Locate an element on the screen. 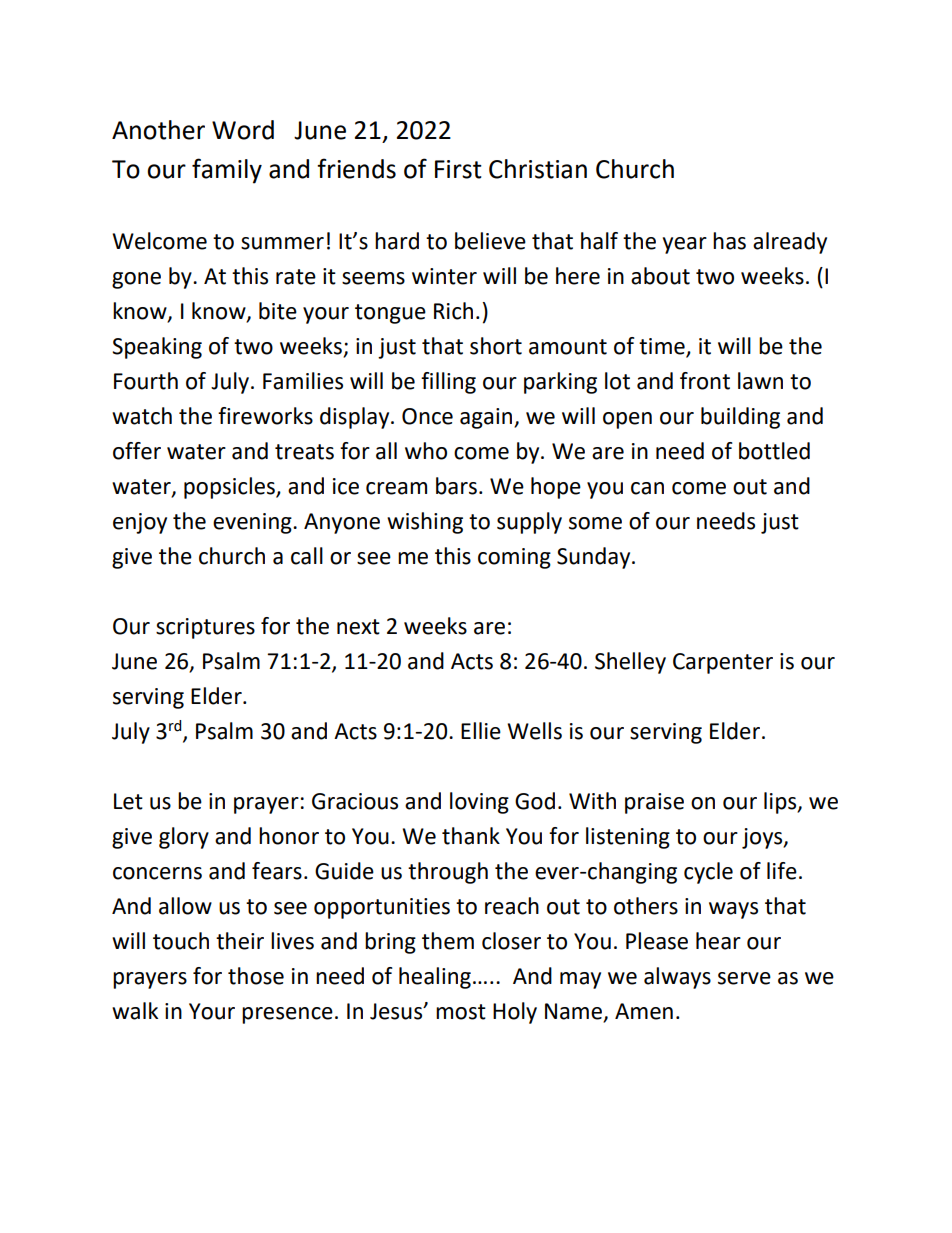 The width and height of the screenshot is (952, 1233). building is located at coordinates (740, 418).
